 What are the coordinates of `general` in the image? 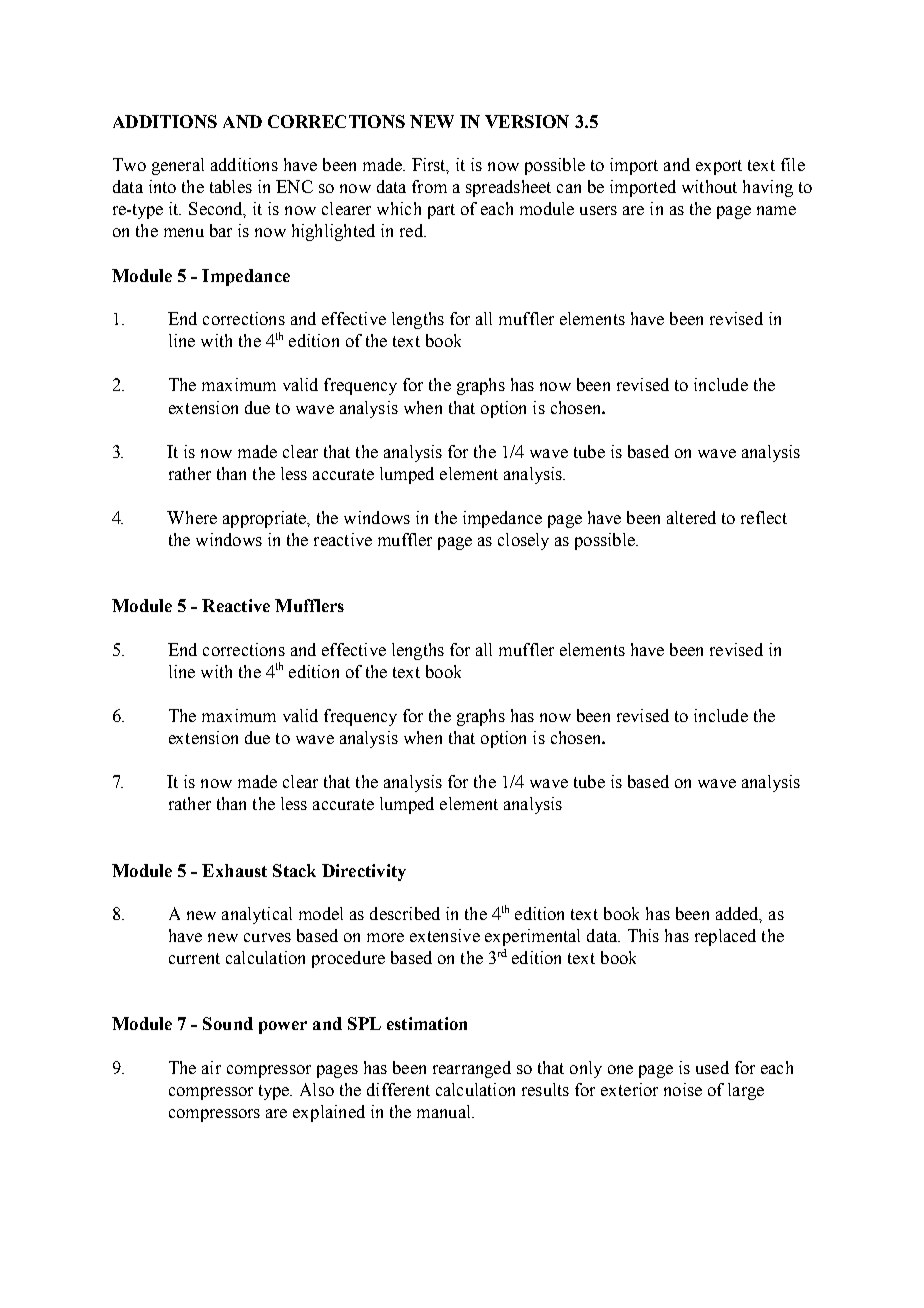 It's located at (178, 166).
